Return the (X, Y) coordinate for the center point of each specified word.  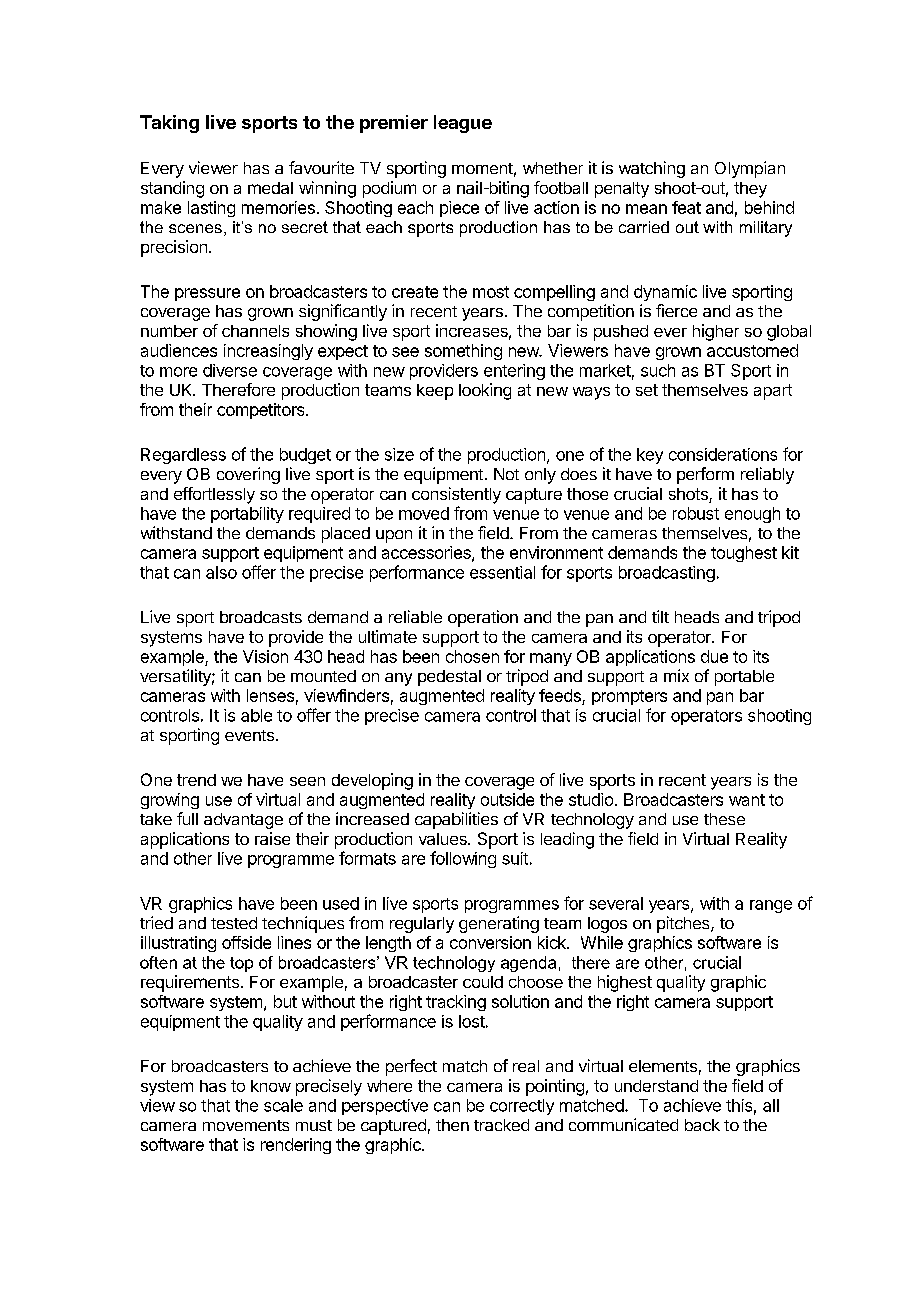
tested (234, 923)
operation (483, 618)
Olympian (750, 169)
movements (246, 1125)
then (452, 1125)
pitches (684, 924)
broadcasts (261, 617)
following (463, 859)
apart (773, 392)
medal (270, 188)
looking (485, 391)
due (714, 656)
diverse (230, 370)
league (463, 124)
